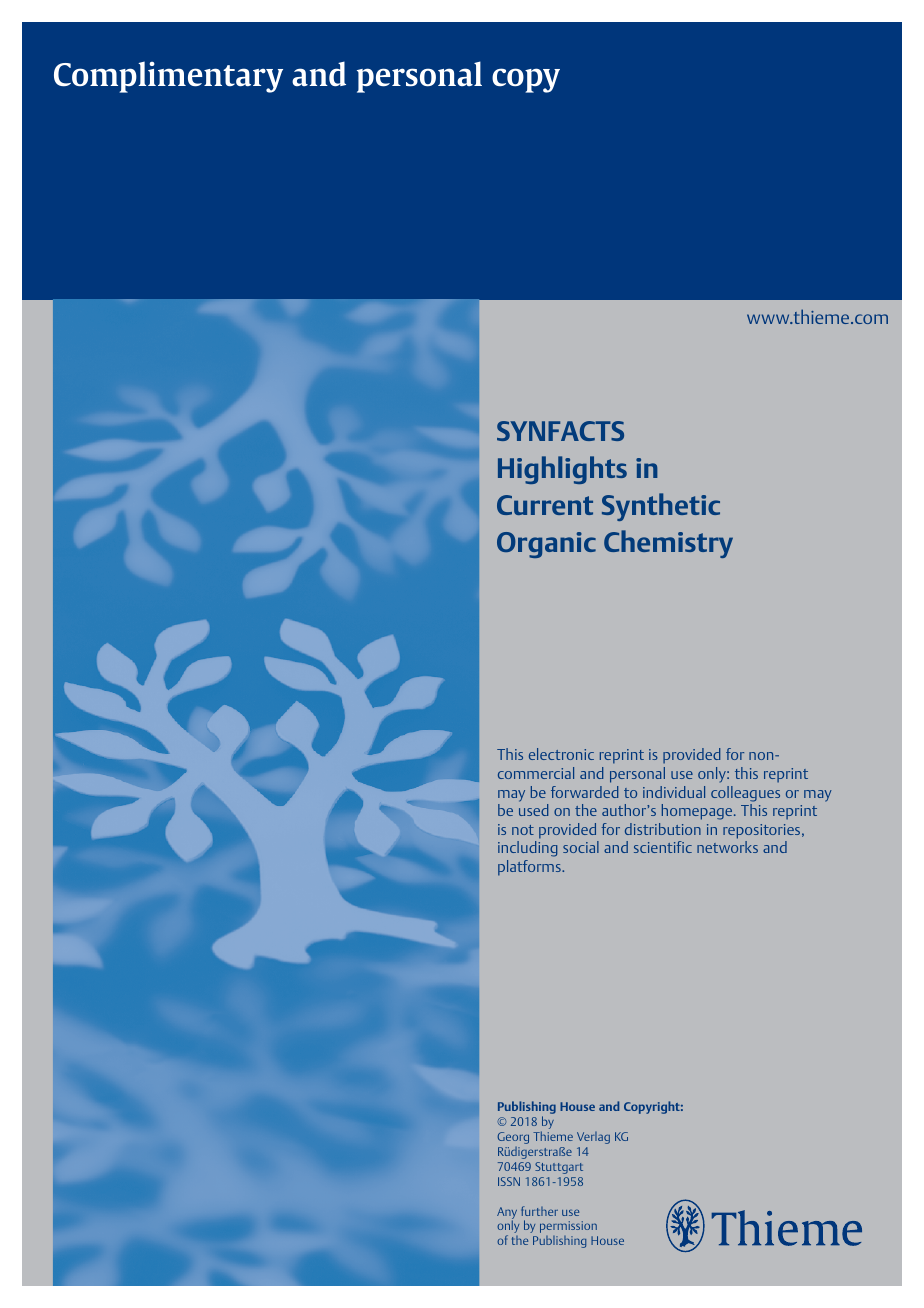  I want to click on Current, so click(545, 505).
